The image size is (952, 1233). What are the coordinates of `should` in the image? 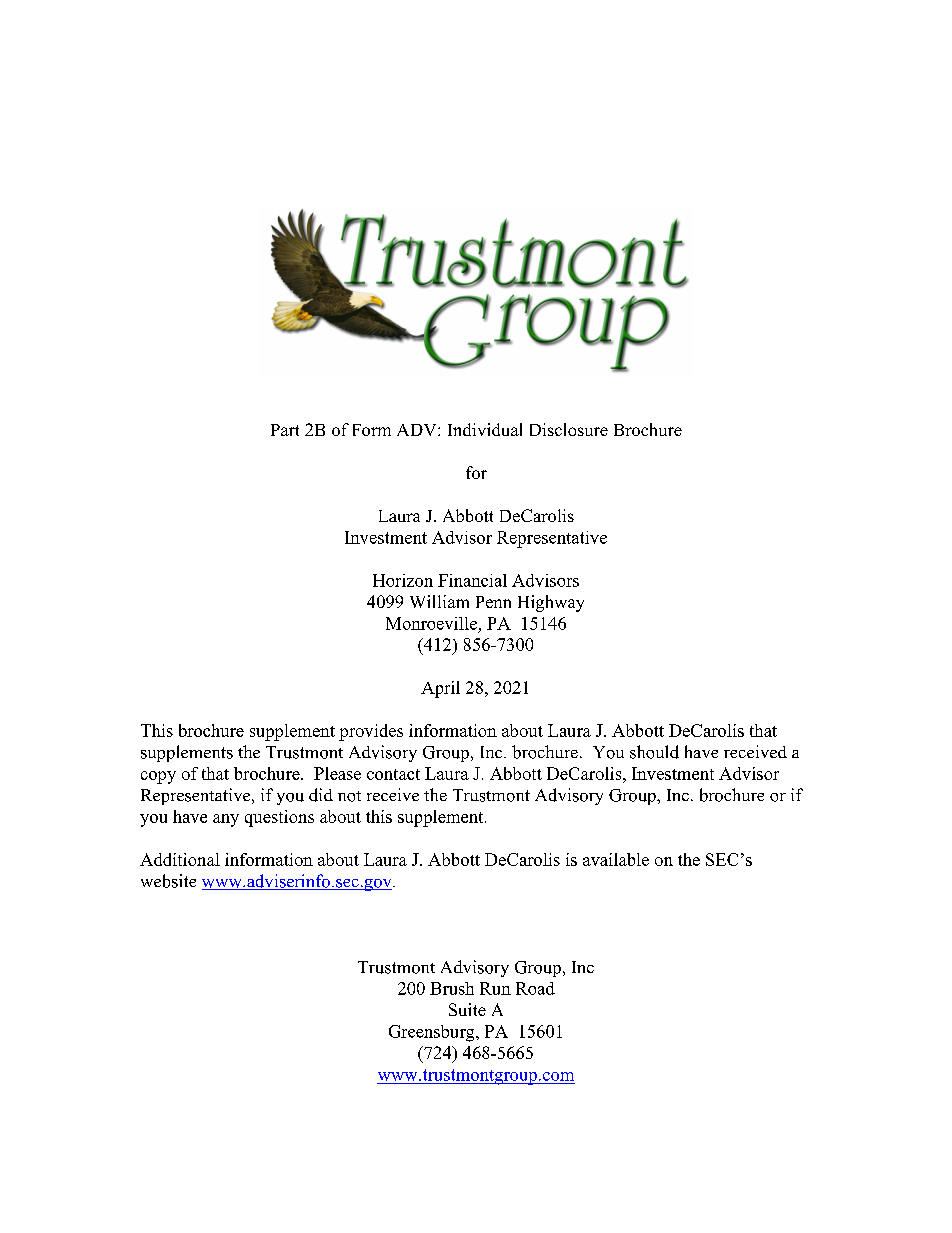 It's located at (654, 752).
